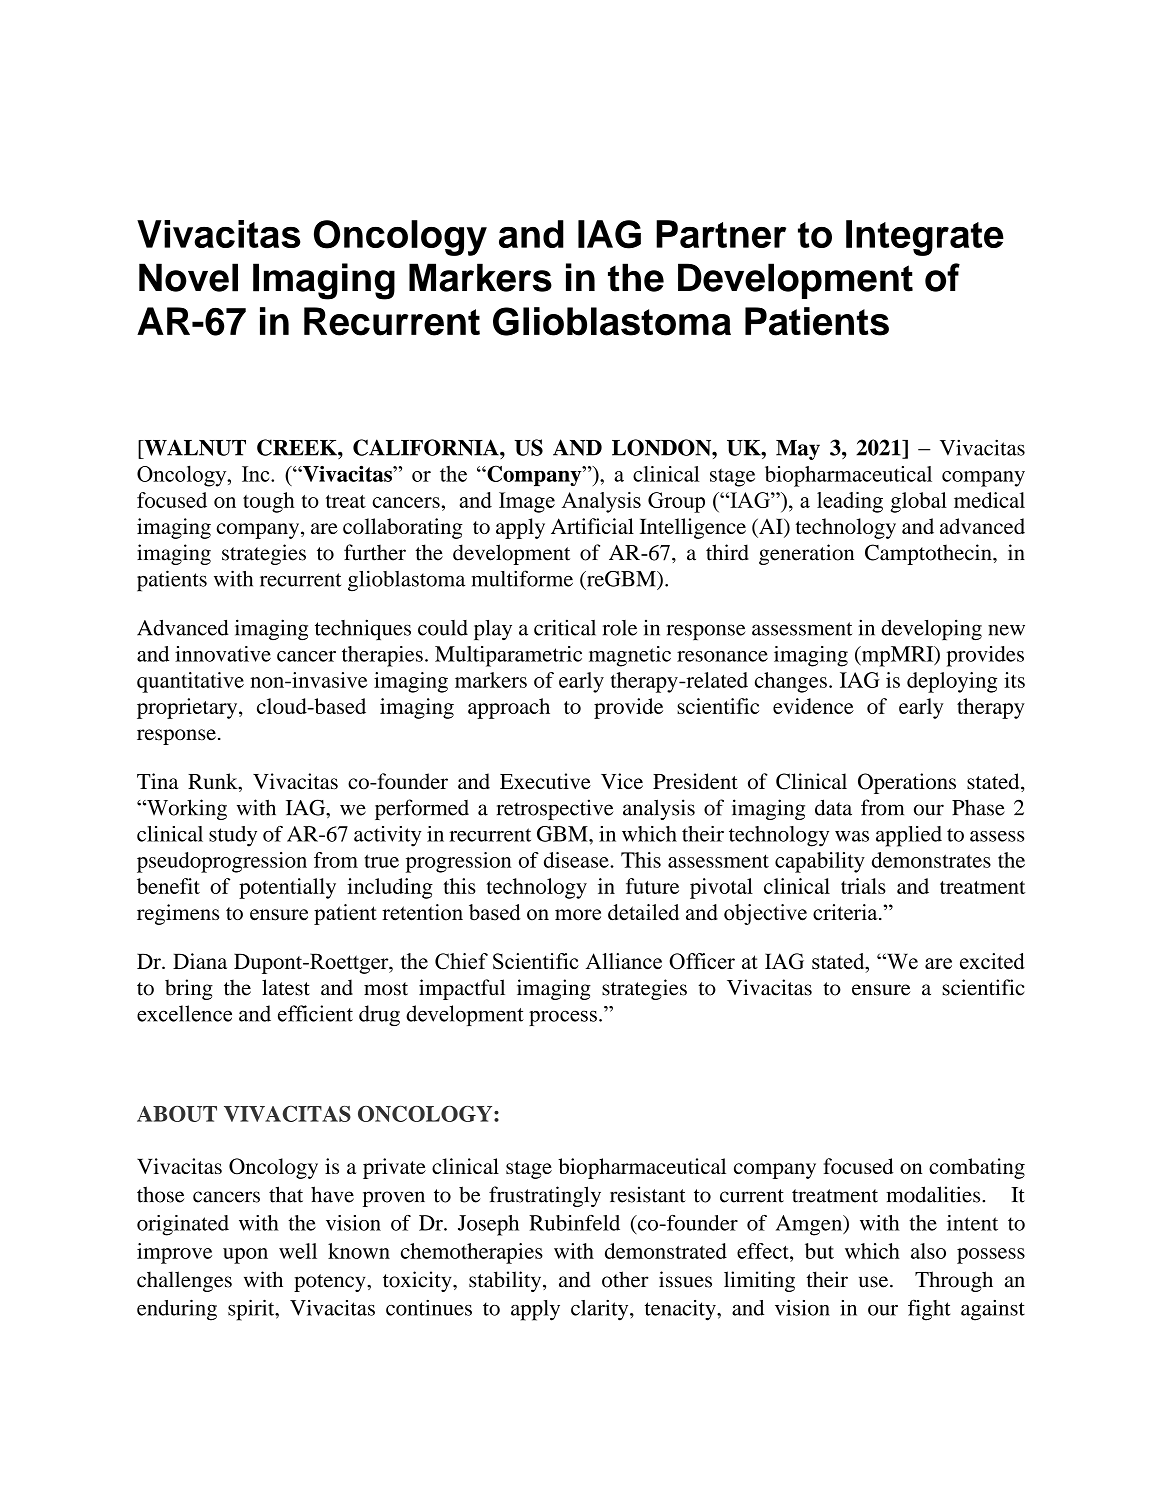 This screenshot has width=1162, height=1503. What do you see at coordinates (992, 961) in the screenshot?
I see `excited` at bounding box center [992, 961].
